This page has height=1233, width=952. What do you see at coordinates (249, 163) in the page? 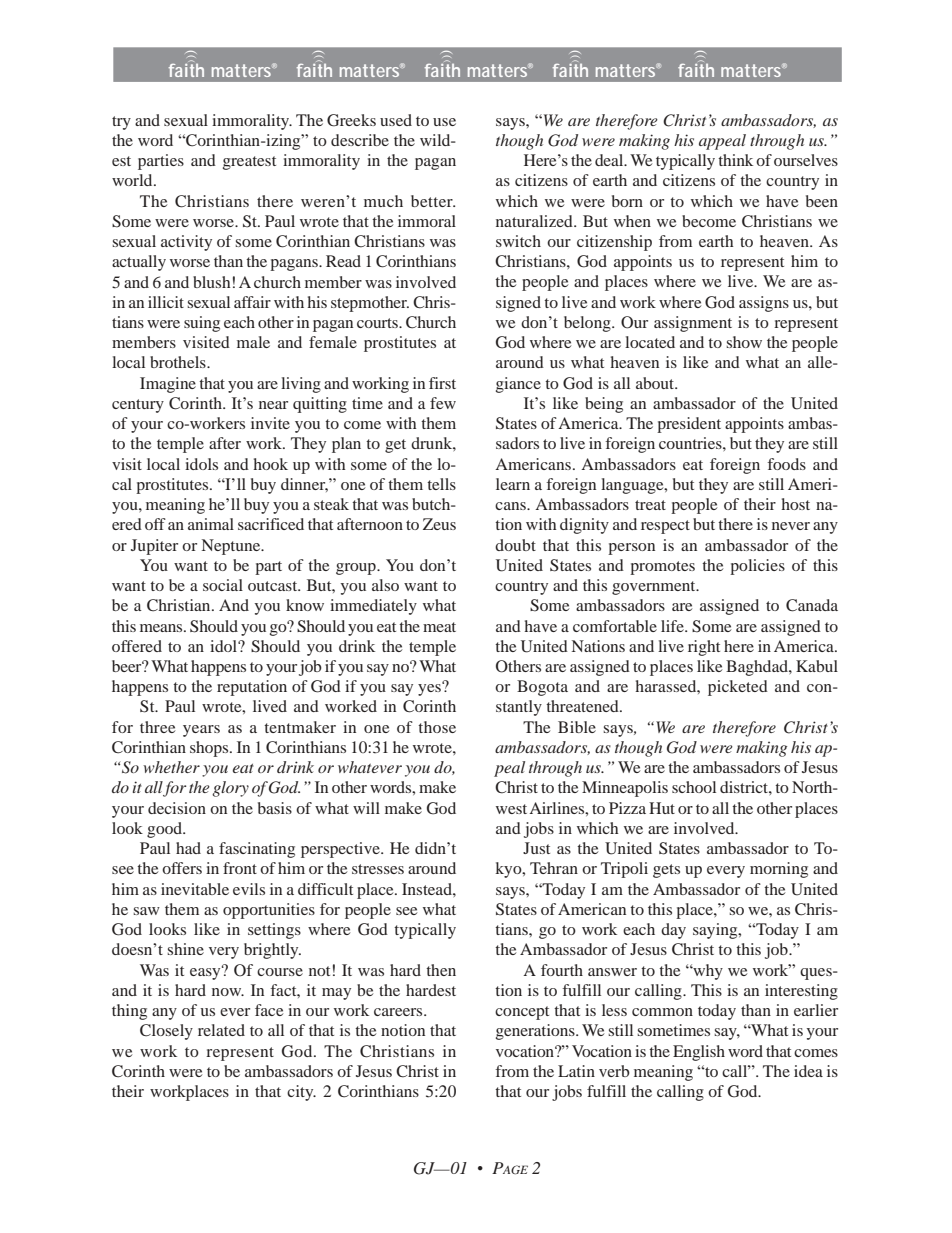
I see `greatest` at bounding box center [249, 163].
